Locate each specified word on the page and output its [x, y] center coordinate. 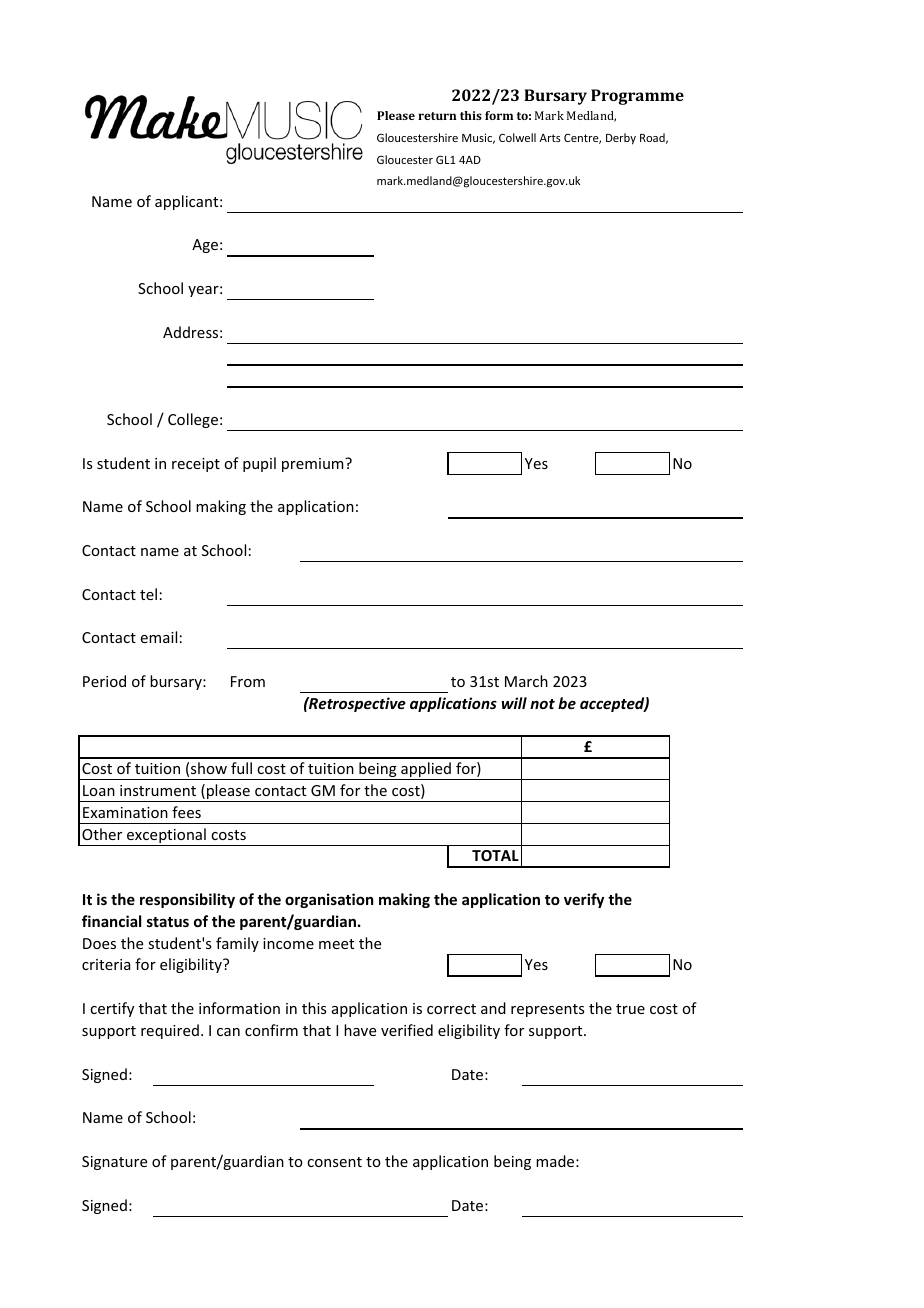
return [437, 116]
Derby [621, 139]
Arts [550, 138]
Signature [114, 1163]
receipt [196, 465]
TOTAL [495, 855]
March [526, 681]
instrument [158, 790]
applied [426, 771]
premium [314, 465]
